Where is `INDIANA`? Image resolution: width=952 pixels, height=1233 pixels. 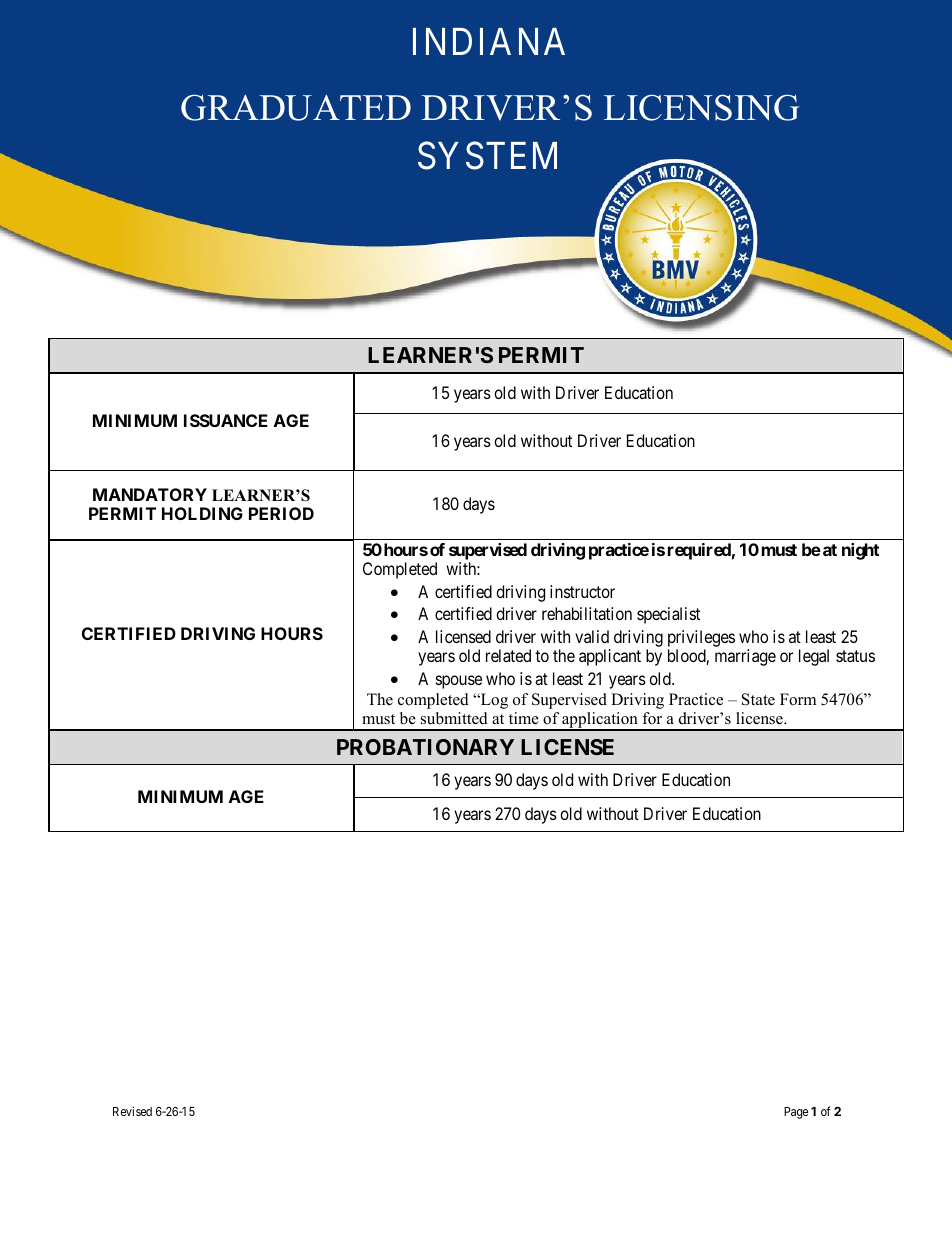 INDIANA is located at coordinates (489, 41).
